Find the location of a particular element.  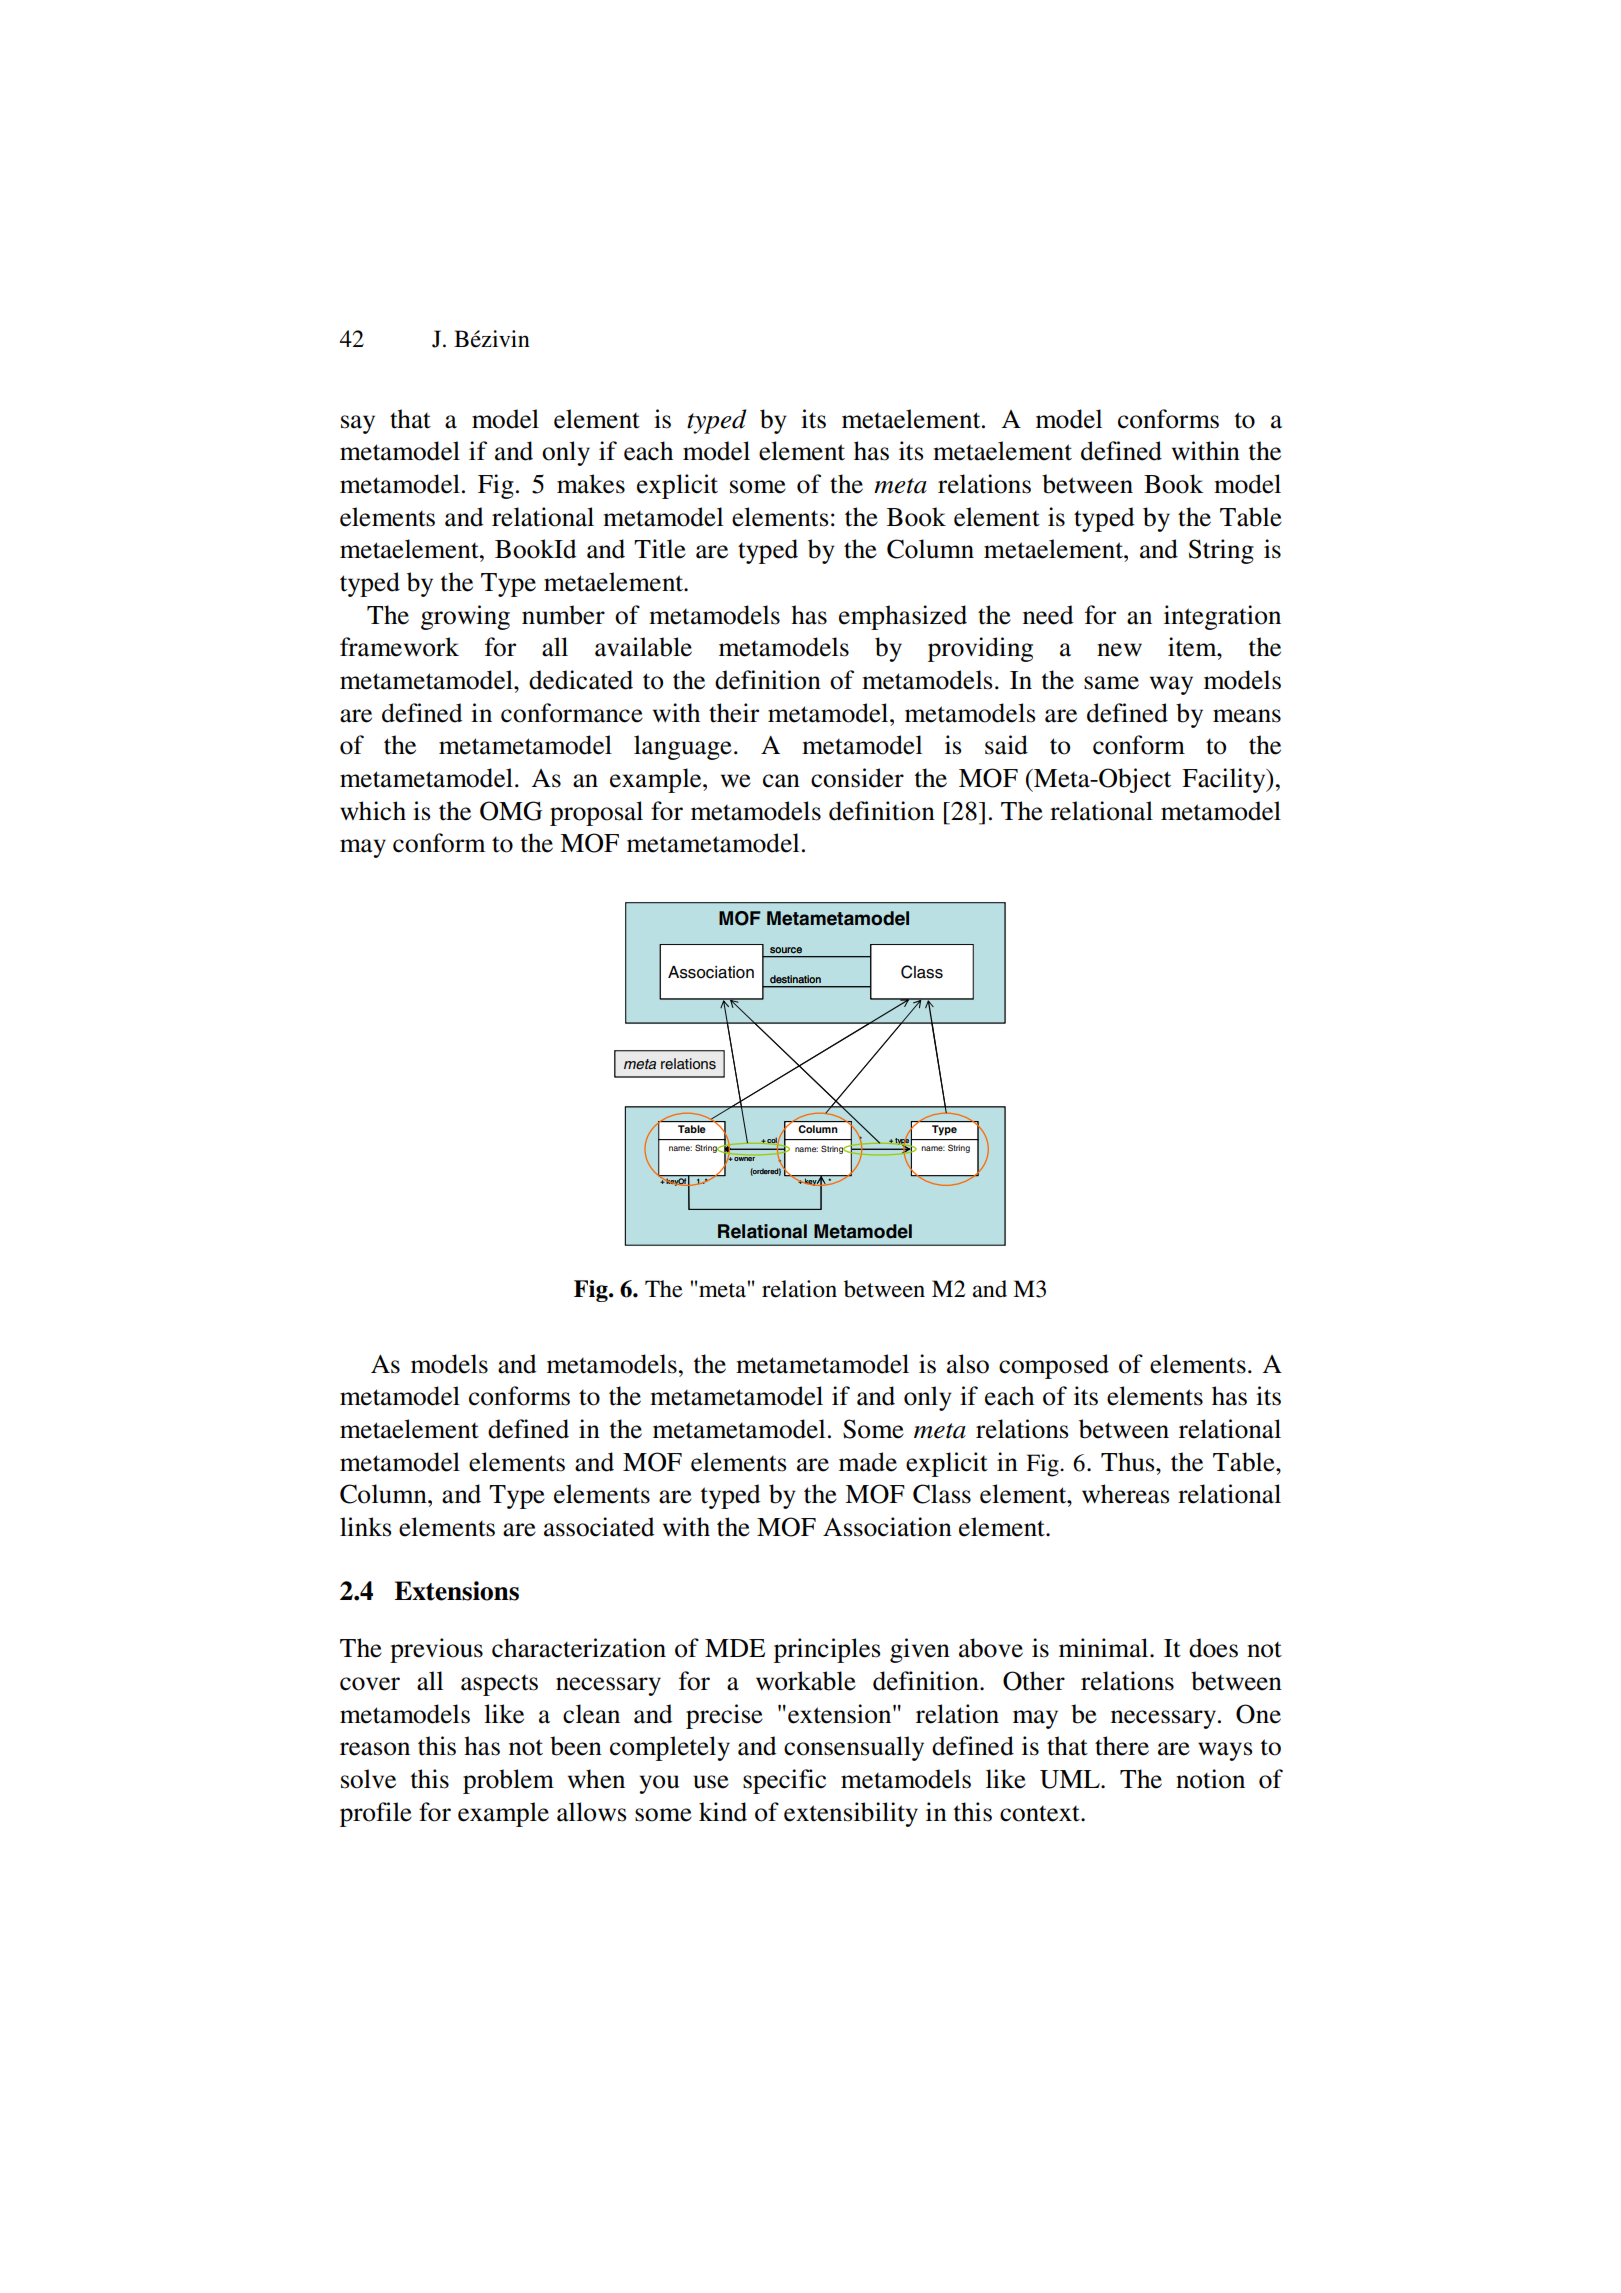

composed is located at coordinates (1054, 1366).
